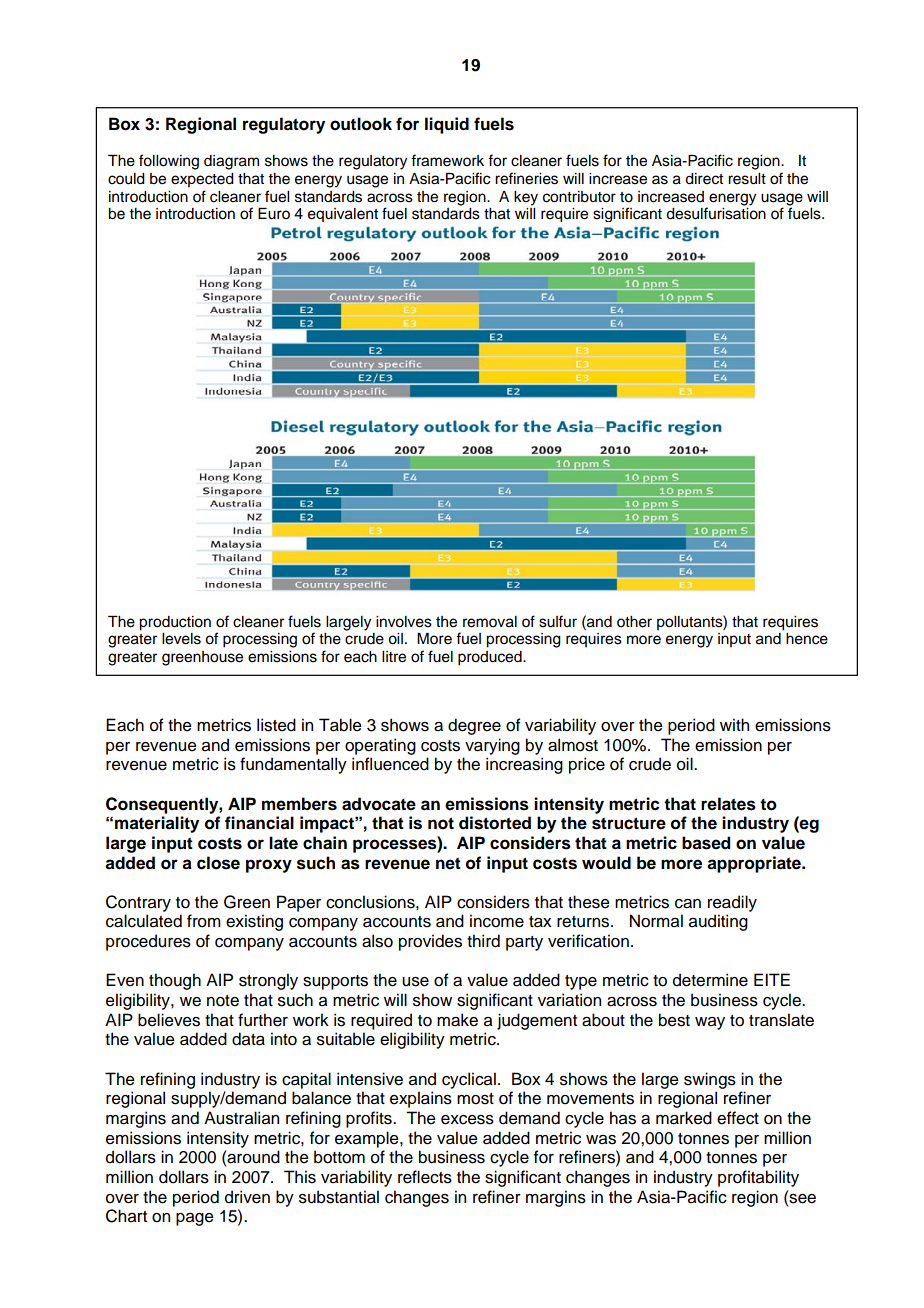 This screenshot has height=1308, width=924. What do you see at coordinates (734, 724) in the screenshot?
I see `with` at bounding box center [734, 724].
